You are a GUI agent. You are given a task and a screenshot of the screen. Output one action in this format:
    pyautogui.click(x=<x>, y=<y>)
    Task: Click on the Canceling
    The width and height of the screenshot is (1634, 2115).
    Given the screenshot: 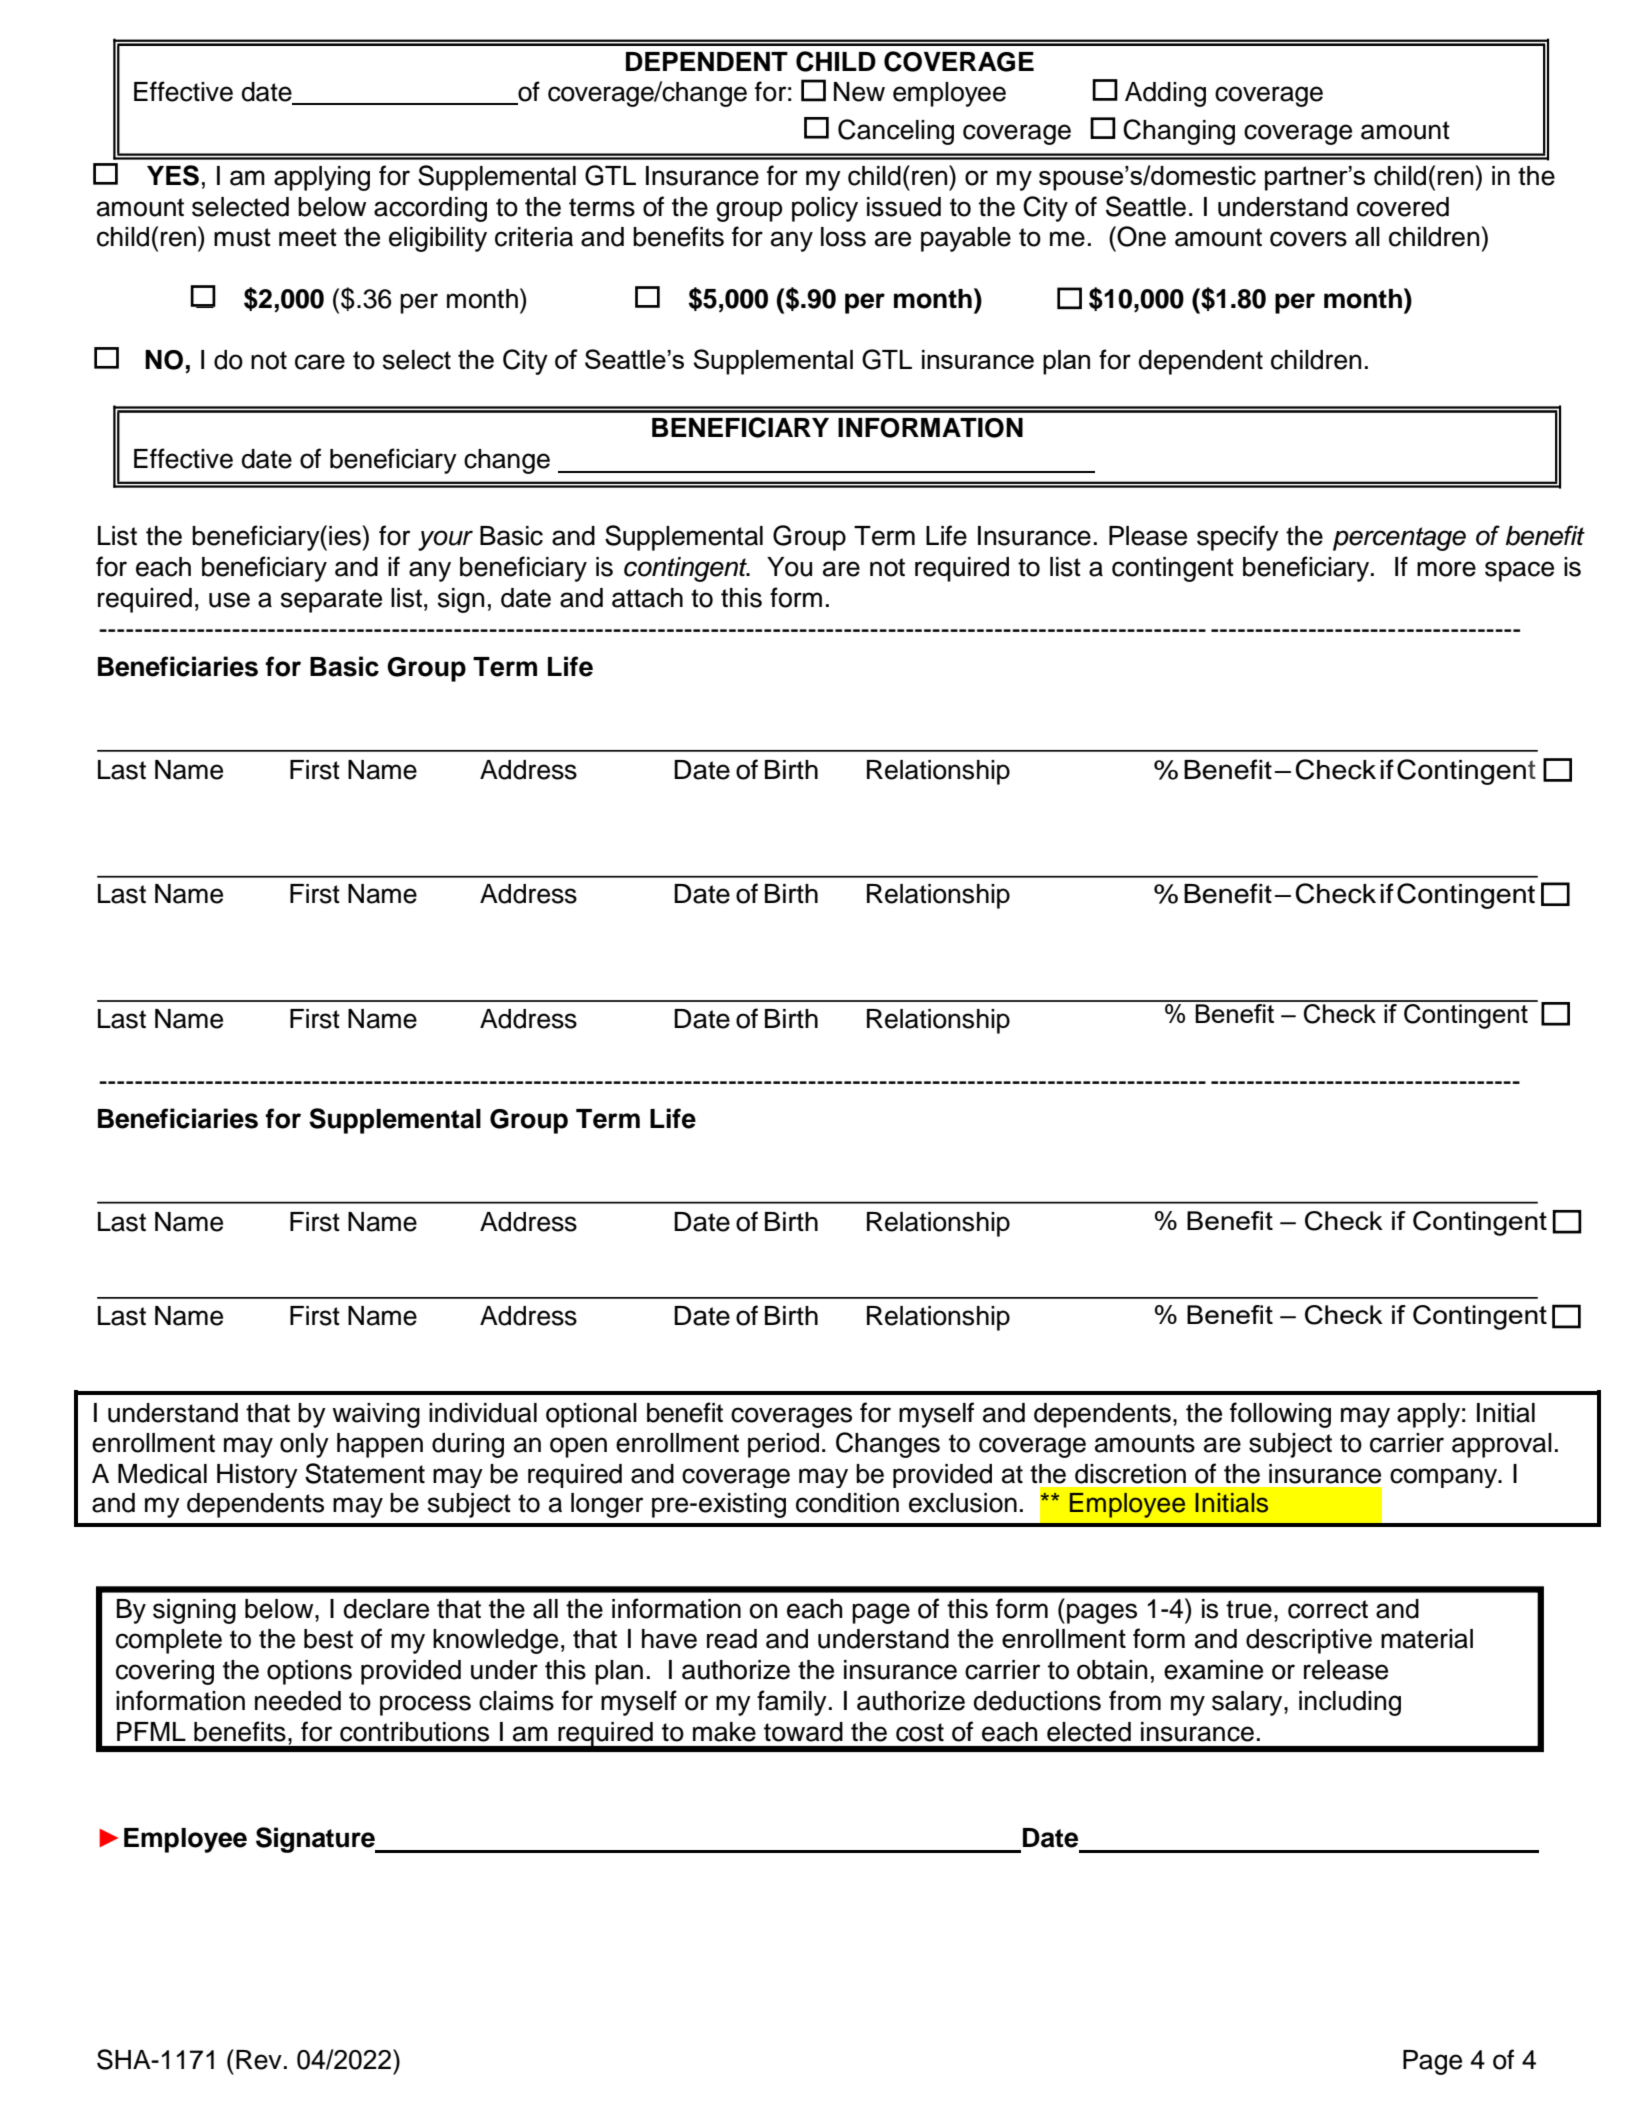 What is the action you would take?
    pyautogui.click(x=896, y=132)
